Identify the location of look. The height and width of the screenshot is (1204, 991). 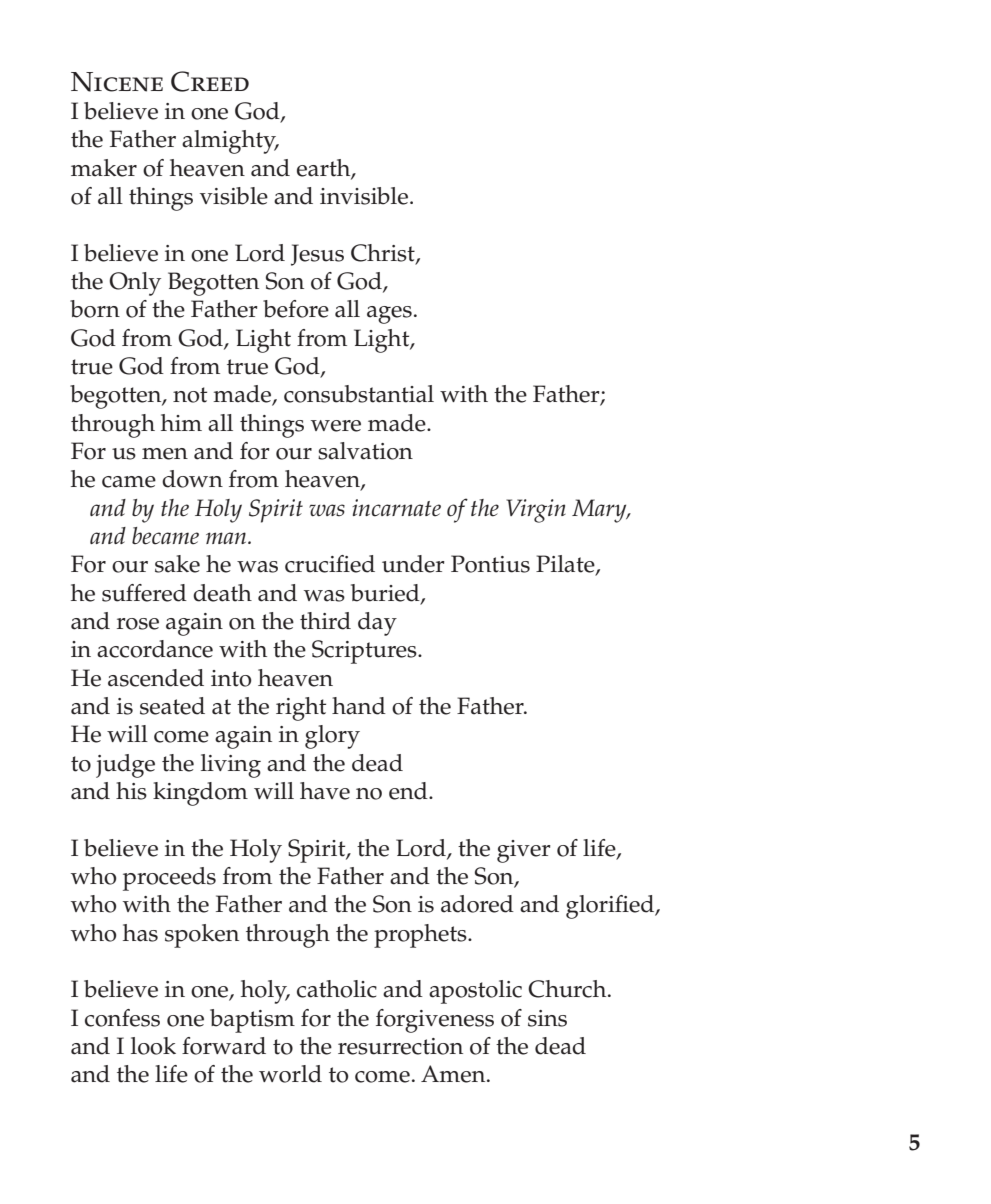
(153, 1046).
